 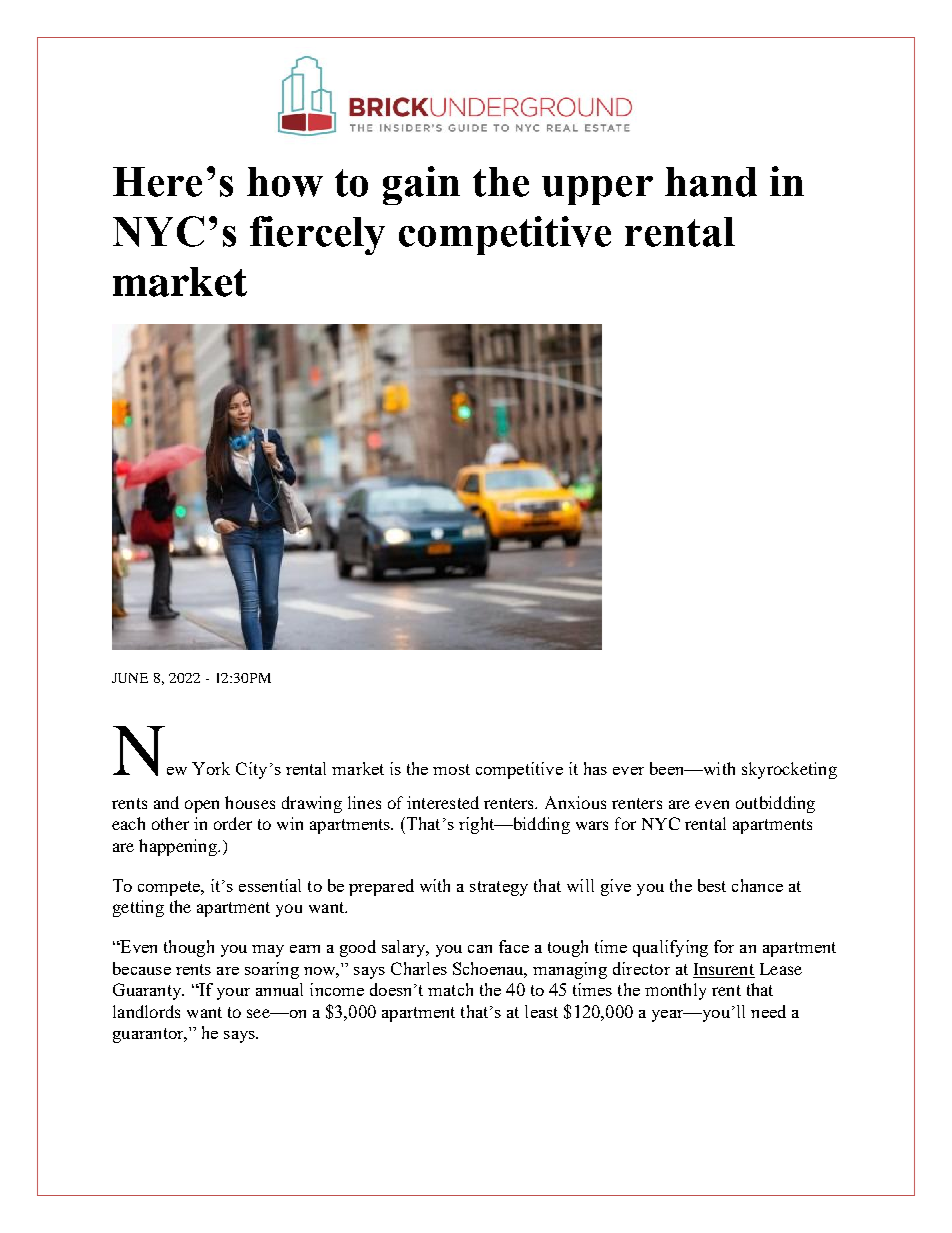 I want to click on JUNE, so click(x=130, y=678).
